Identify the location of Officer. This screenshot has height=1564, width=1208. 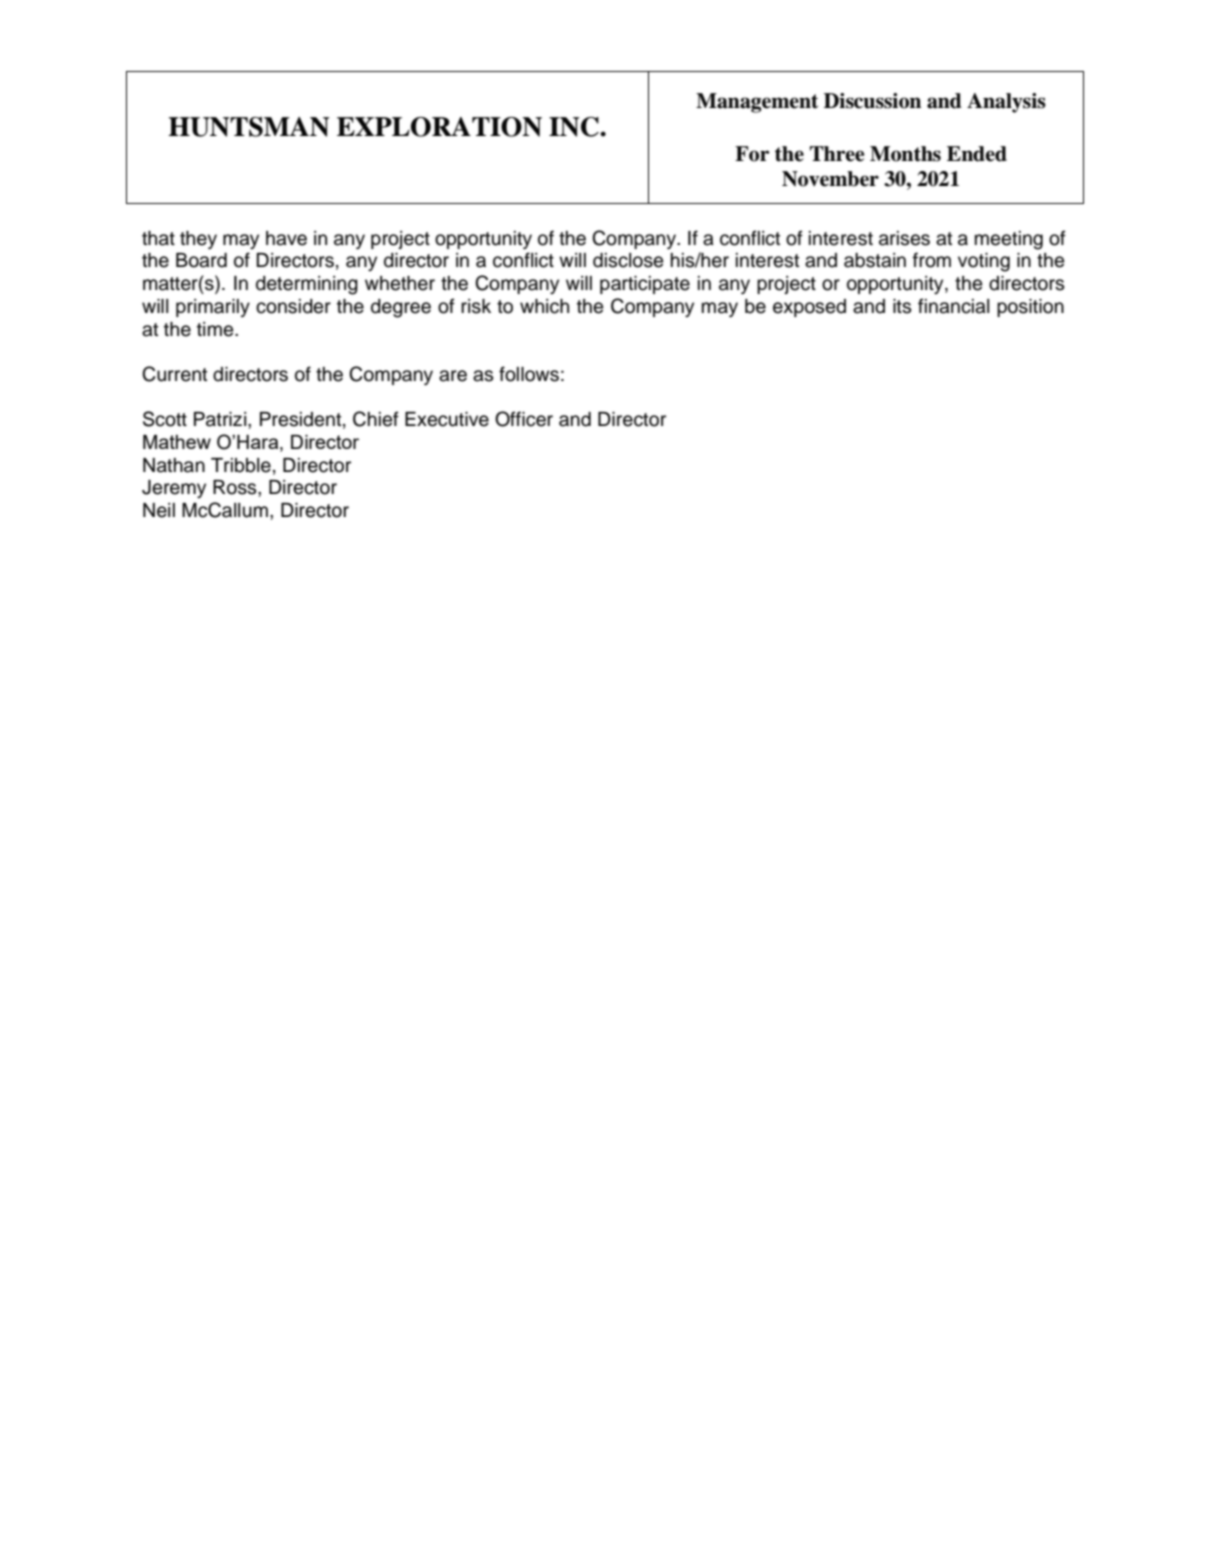
(524, 419).
